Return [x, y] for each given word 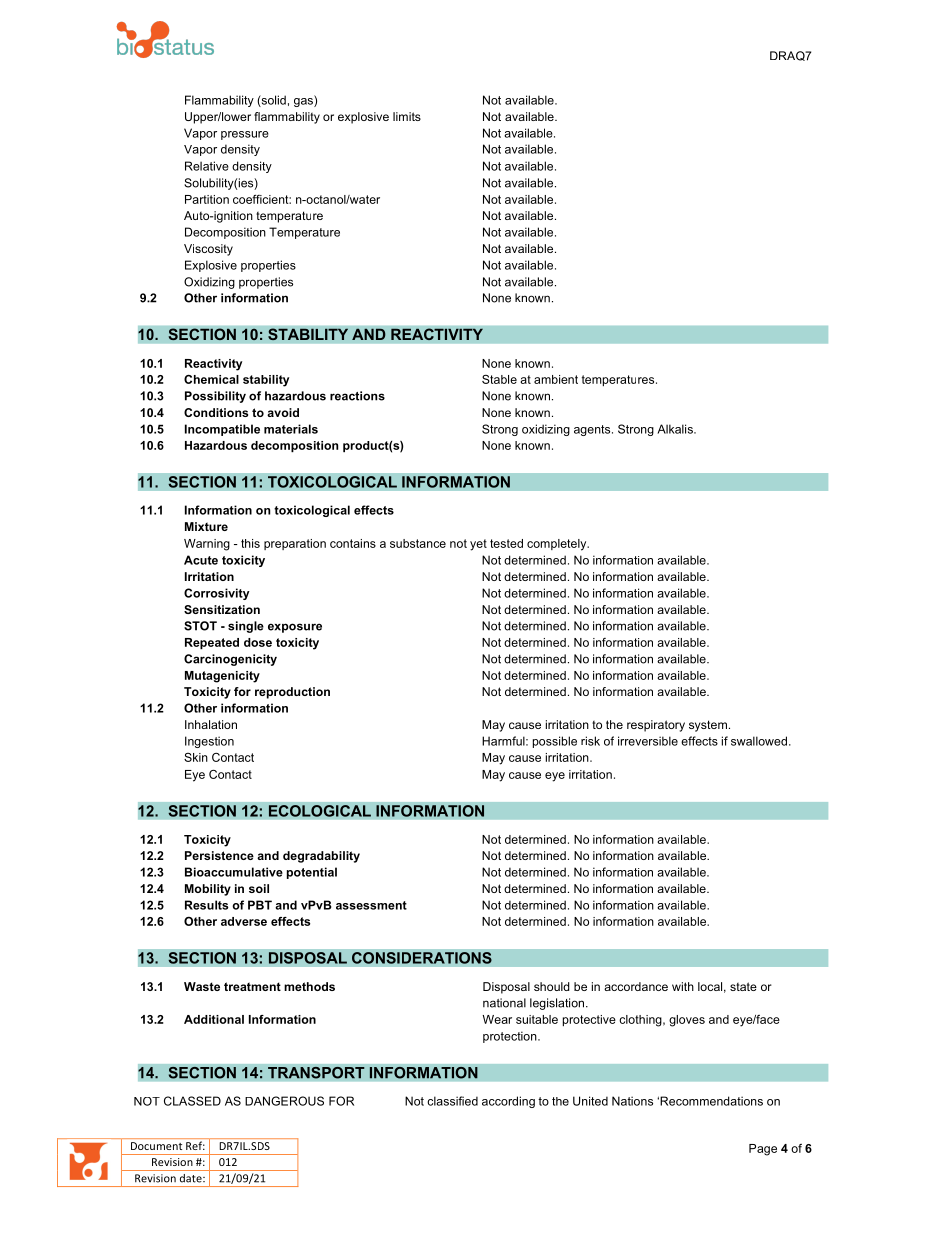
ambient [556, 379]
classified [452, 1101]
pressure [245, 135]
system [708, 726]
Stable [499, 379]
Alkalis [676, 429]
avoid [283, 412]
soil [259, 888]
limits [407, 116]
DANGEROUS [284, 1101]
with [683, 986]
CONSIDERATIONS [422, 958]
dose [258, 642]
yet [478, 545]
